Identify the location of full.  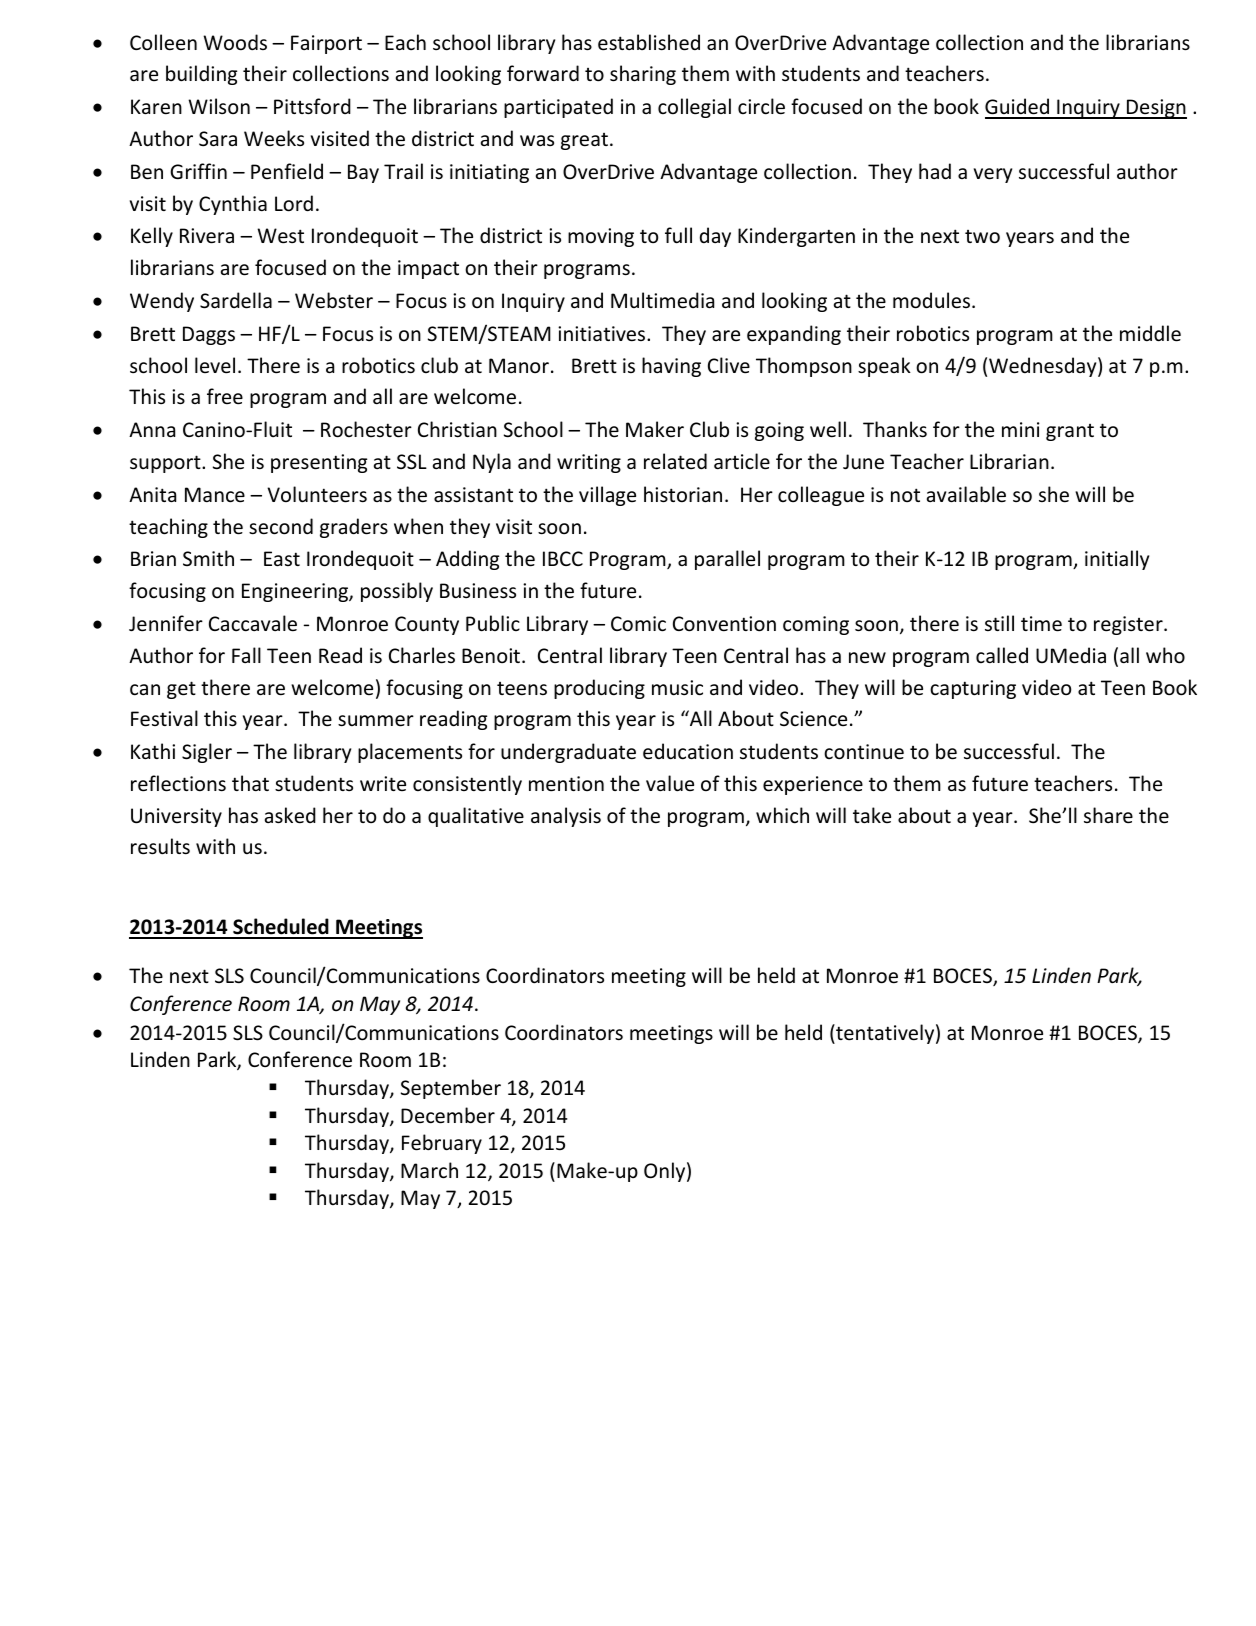
(678, 235).
